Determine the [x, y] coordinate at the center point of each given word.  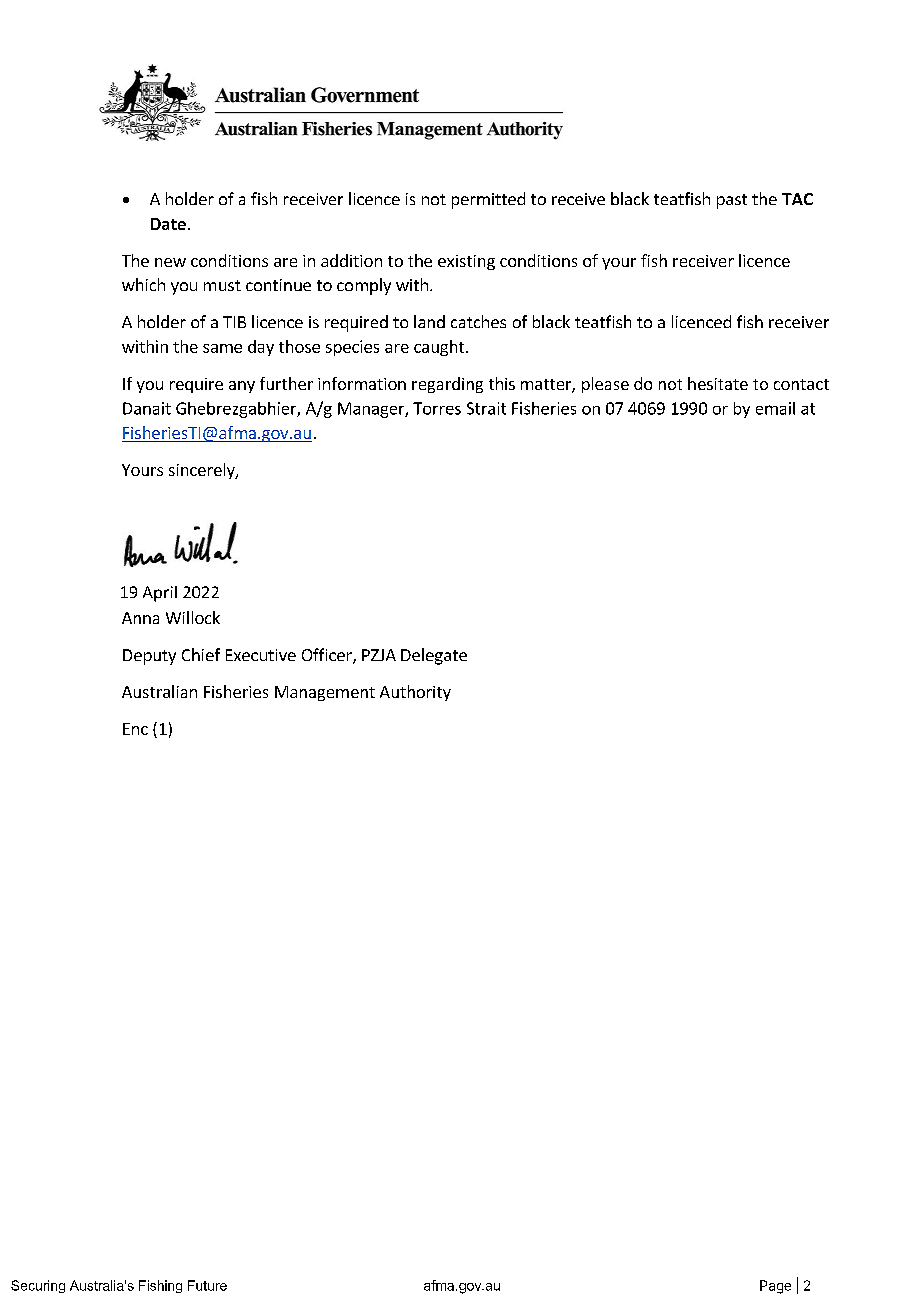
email [775, 408]
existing [466, 262]
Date [168, 224]
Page [775, 1287]
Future [207, 1285]
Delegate [434, 656]
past [732, 201]
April [160, 594]
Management [325, 693]
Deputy [149, 657]
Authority [415, 693]
